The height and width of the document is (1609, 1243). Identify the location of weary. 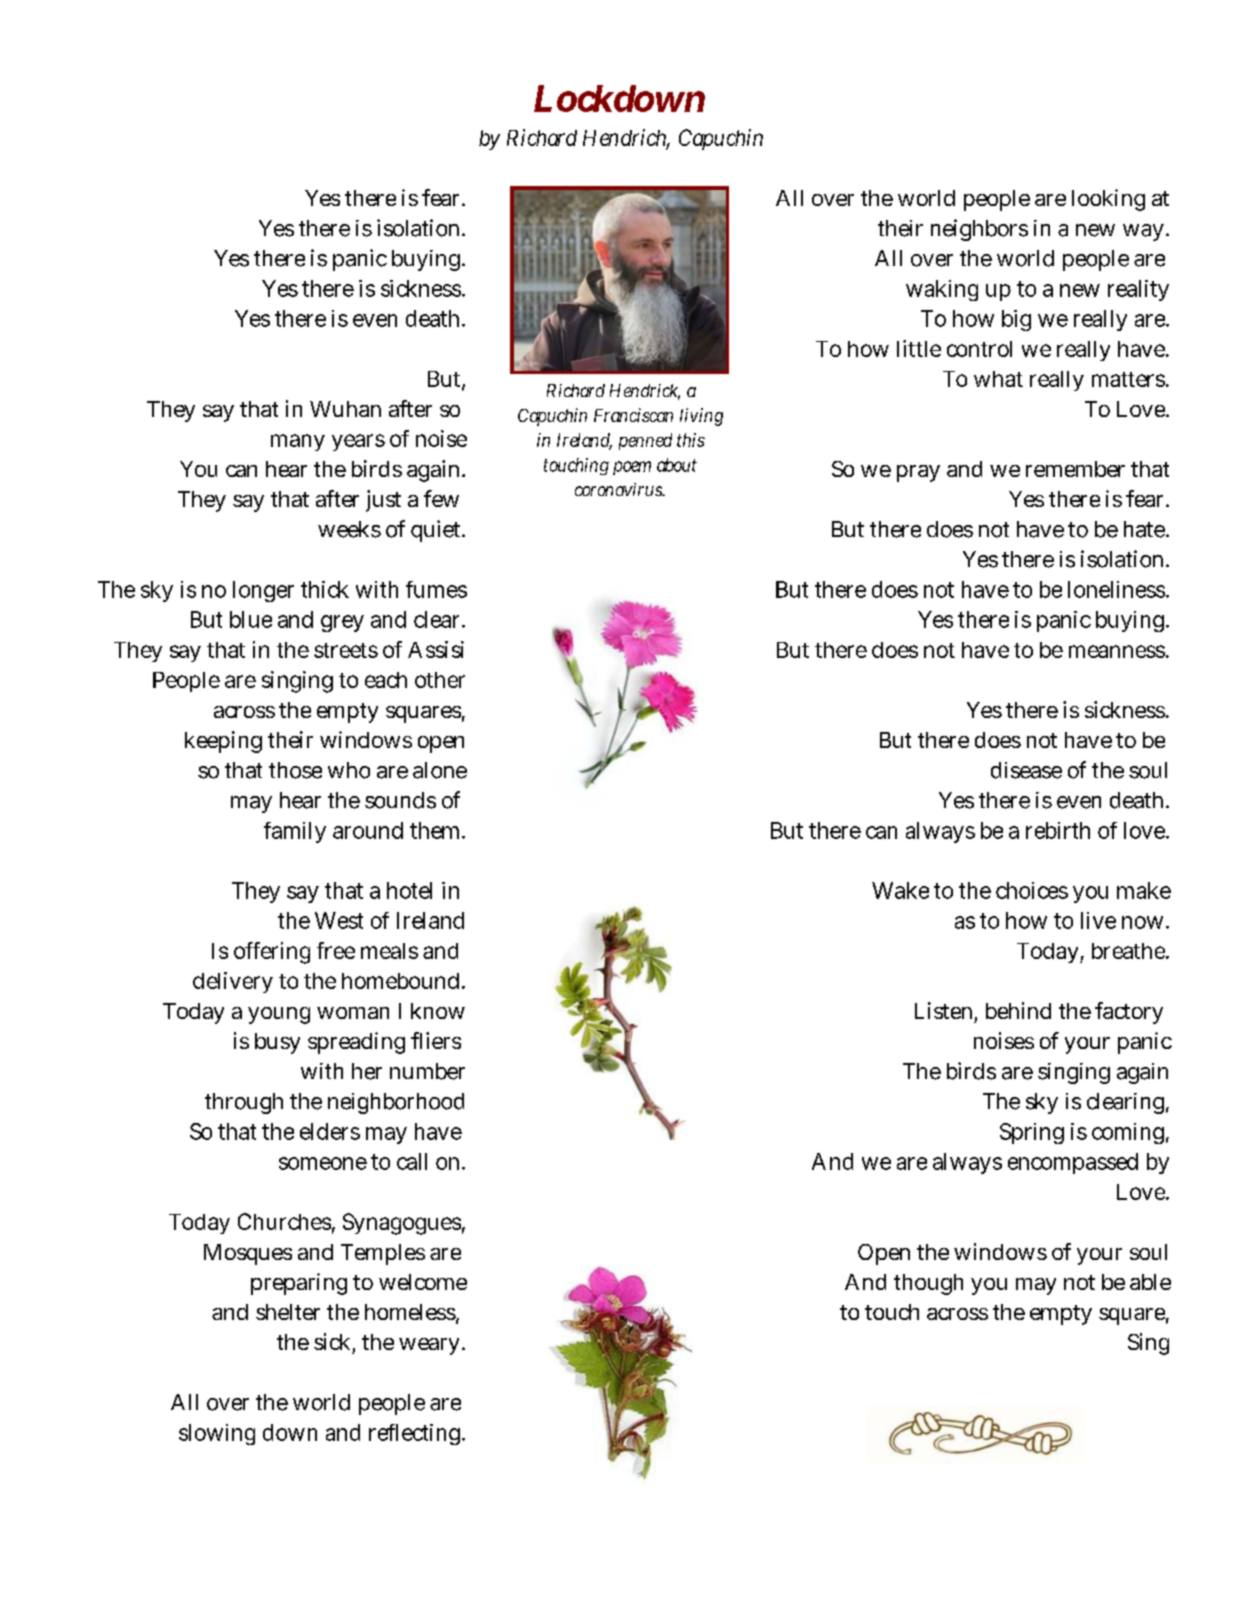
(431, 1346).
